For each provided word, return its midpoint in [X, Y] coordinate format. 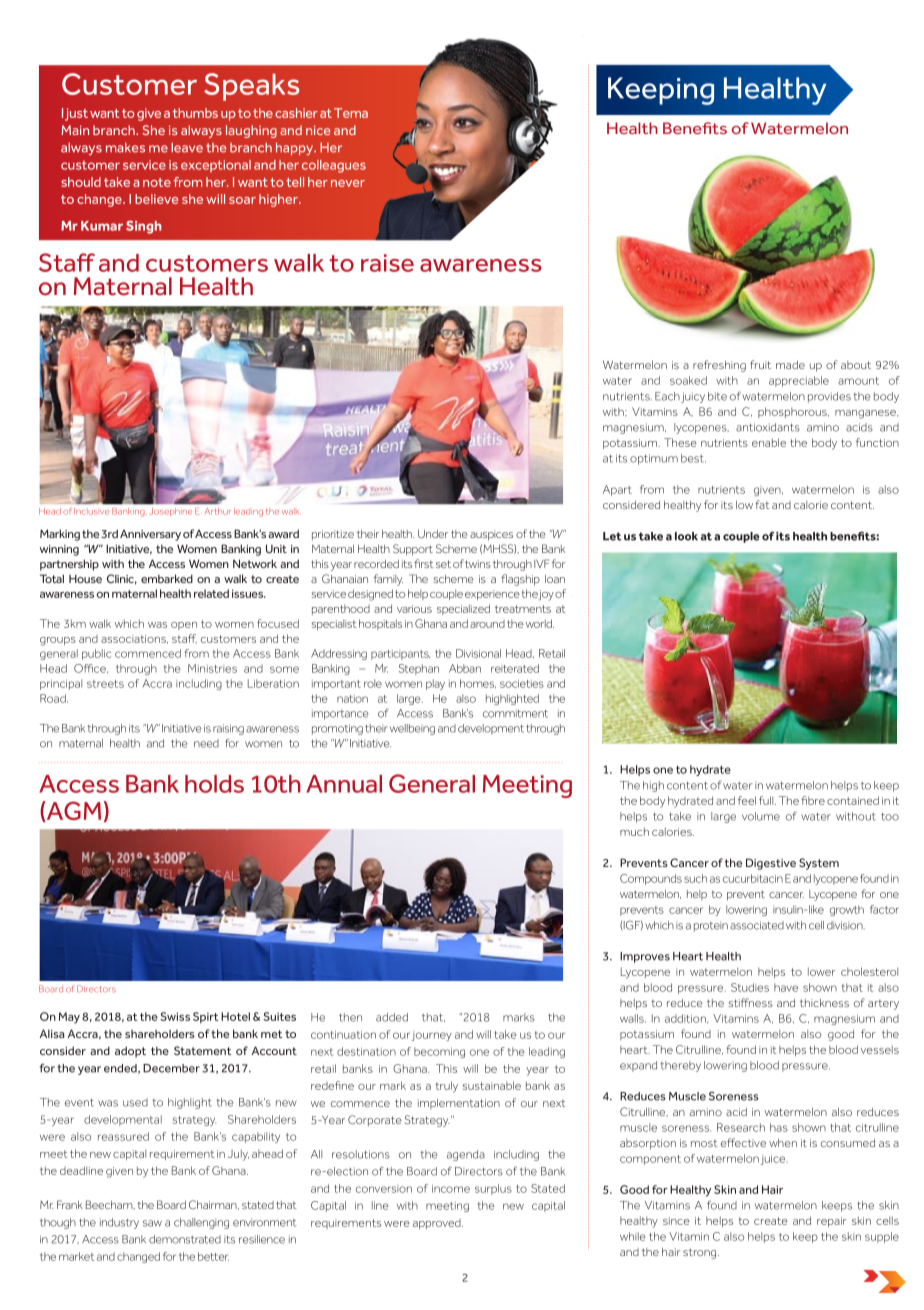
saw [152, 1223]
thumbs [195, 113]
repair [832, 1222]
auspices [491, 535]
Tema [351, 113]
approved [438, 1224]
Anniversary [150, 535]
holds [214, 784]
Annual [344, 784]
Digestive [771, 864]
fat [762, 504]
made [790, 365]
